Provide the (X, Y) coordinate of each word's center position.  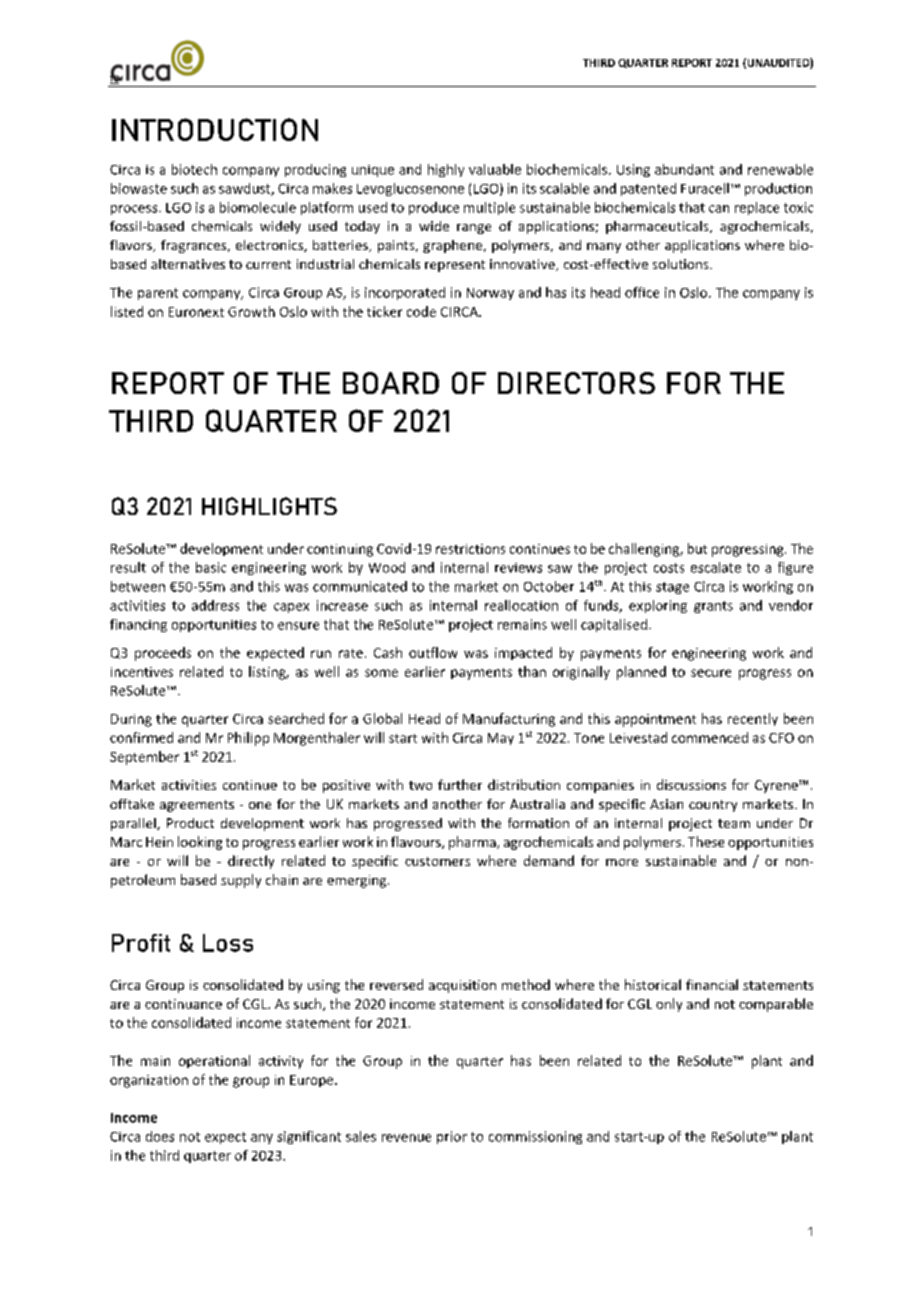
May (501, 739)
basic (211, 567)
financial (712, 984)
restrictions (470, 549)
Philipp (248, 739)
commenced (710, 737)
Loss (228, 943)
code (421, 311)
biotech (194, 169)
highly (446, 170)
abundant (684, 169)
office (642, 292)
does (160, 1136)
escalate (716, 567)
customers (437, 861)
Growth (251, 311)
